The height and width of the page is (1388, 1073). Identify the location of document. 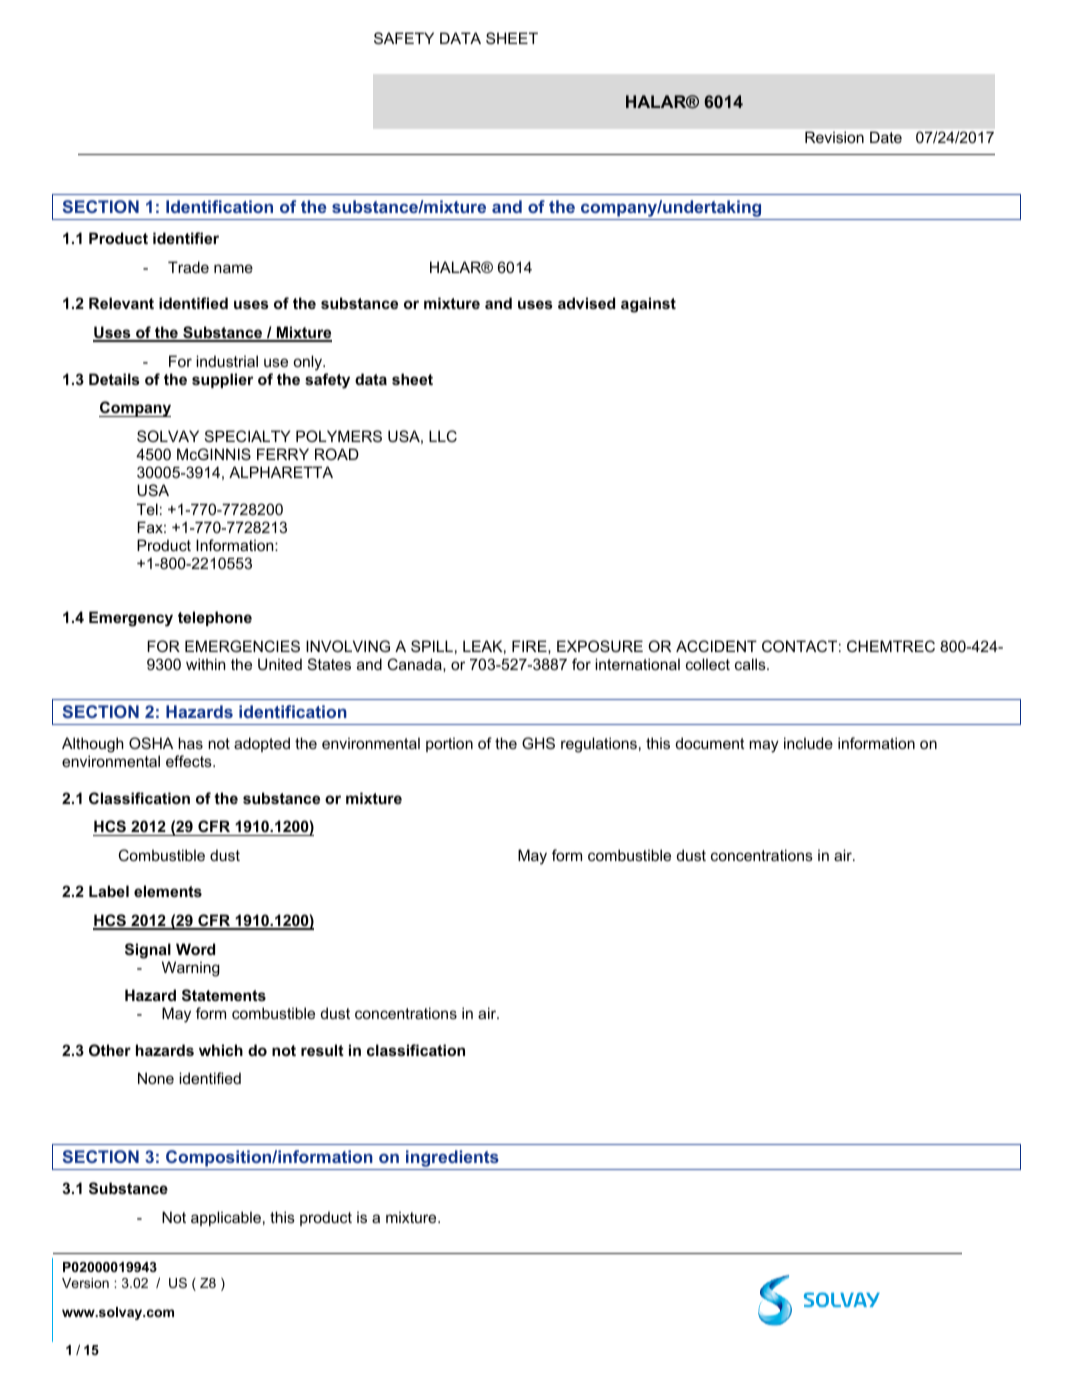
(710, 743).
